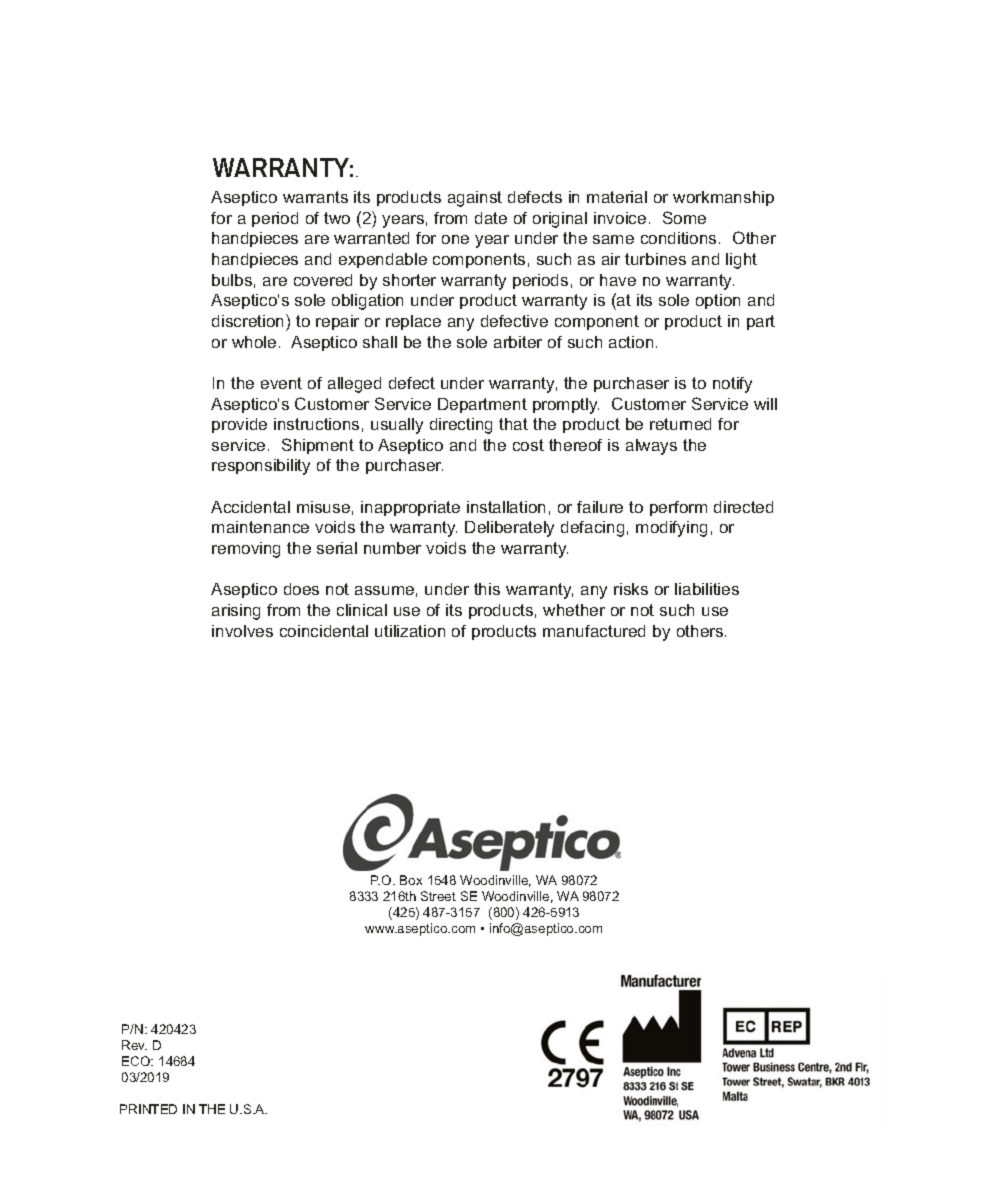 This screenshot has height=1204, width=997. Describe the element at coordinates (684, 217) in the screenshot. I see `Some` at that location.
